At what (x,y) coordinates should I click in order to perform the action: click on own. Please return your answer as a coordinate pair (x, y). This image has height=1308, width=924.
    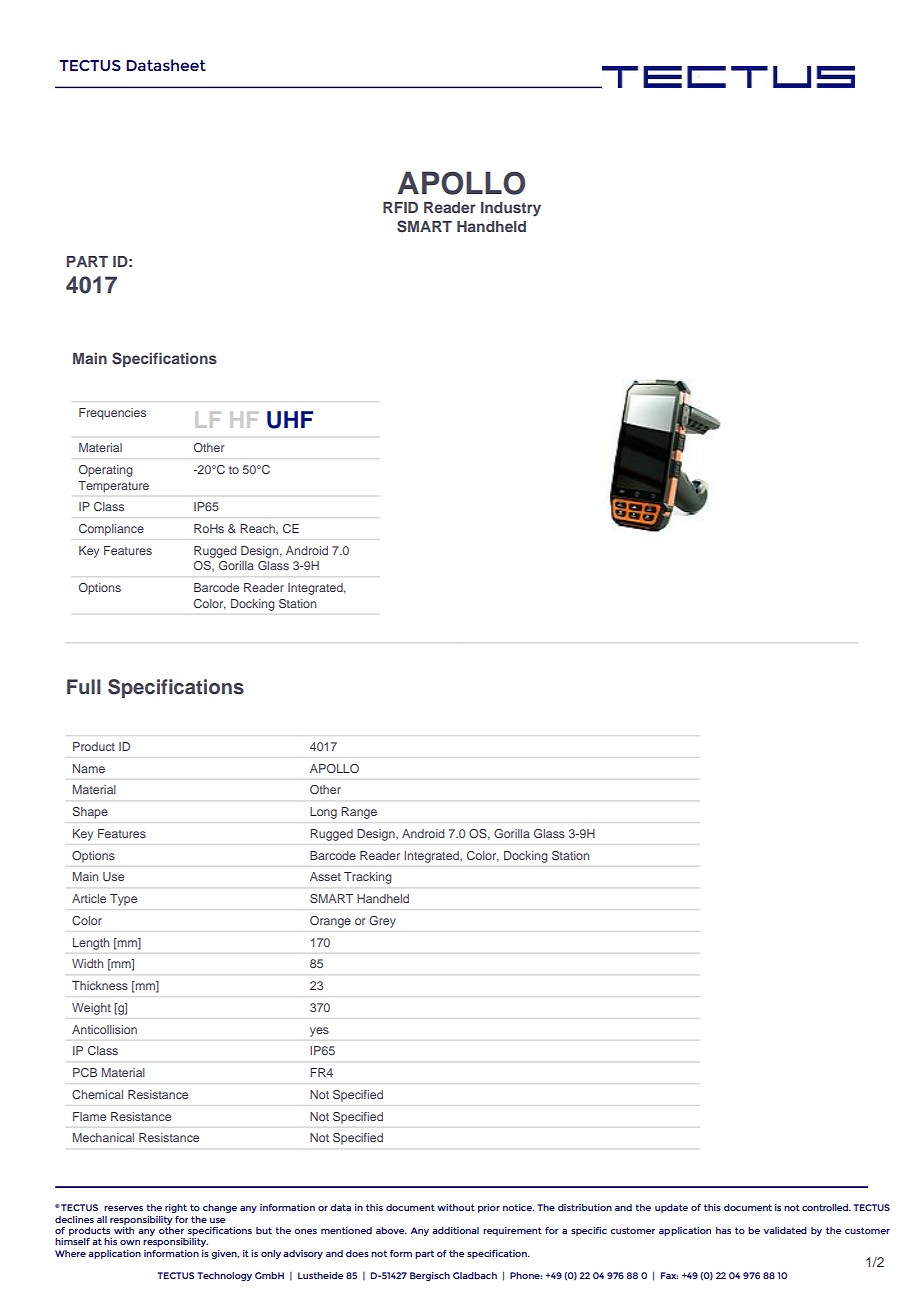
    Looking at the image, I should click on (130, 1242).
